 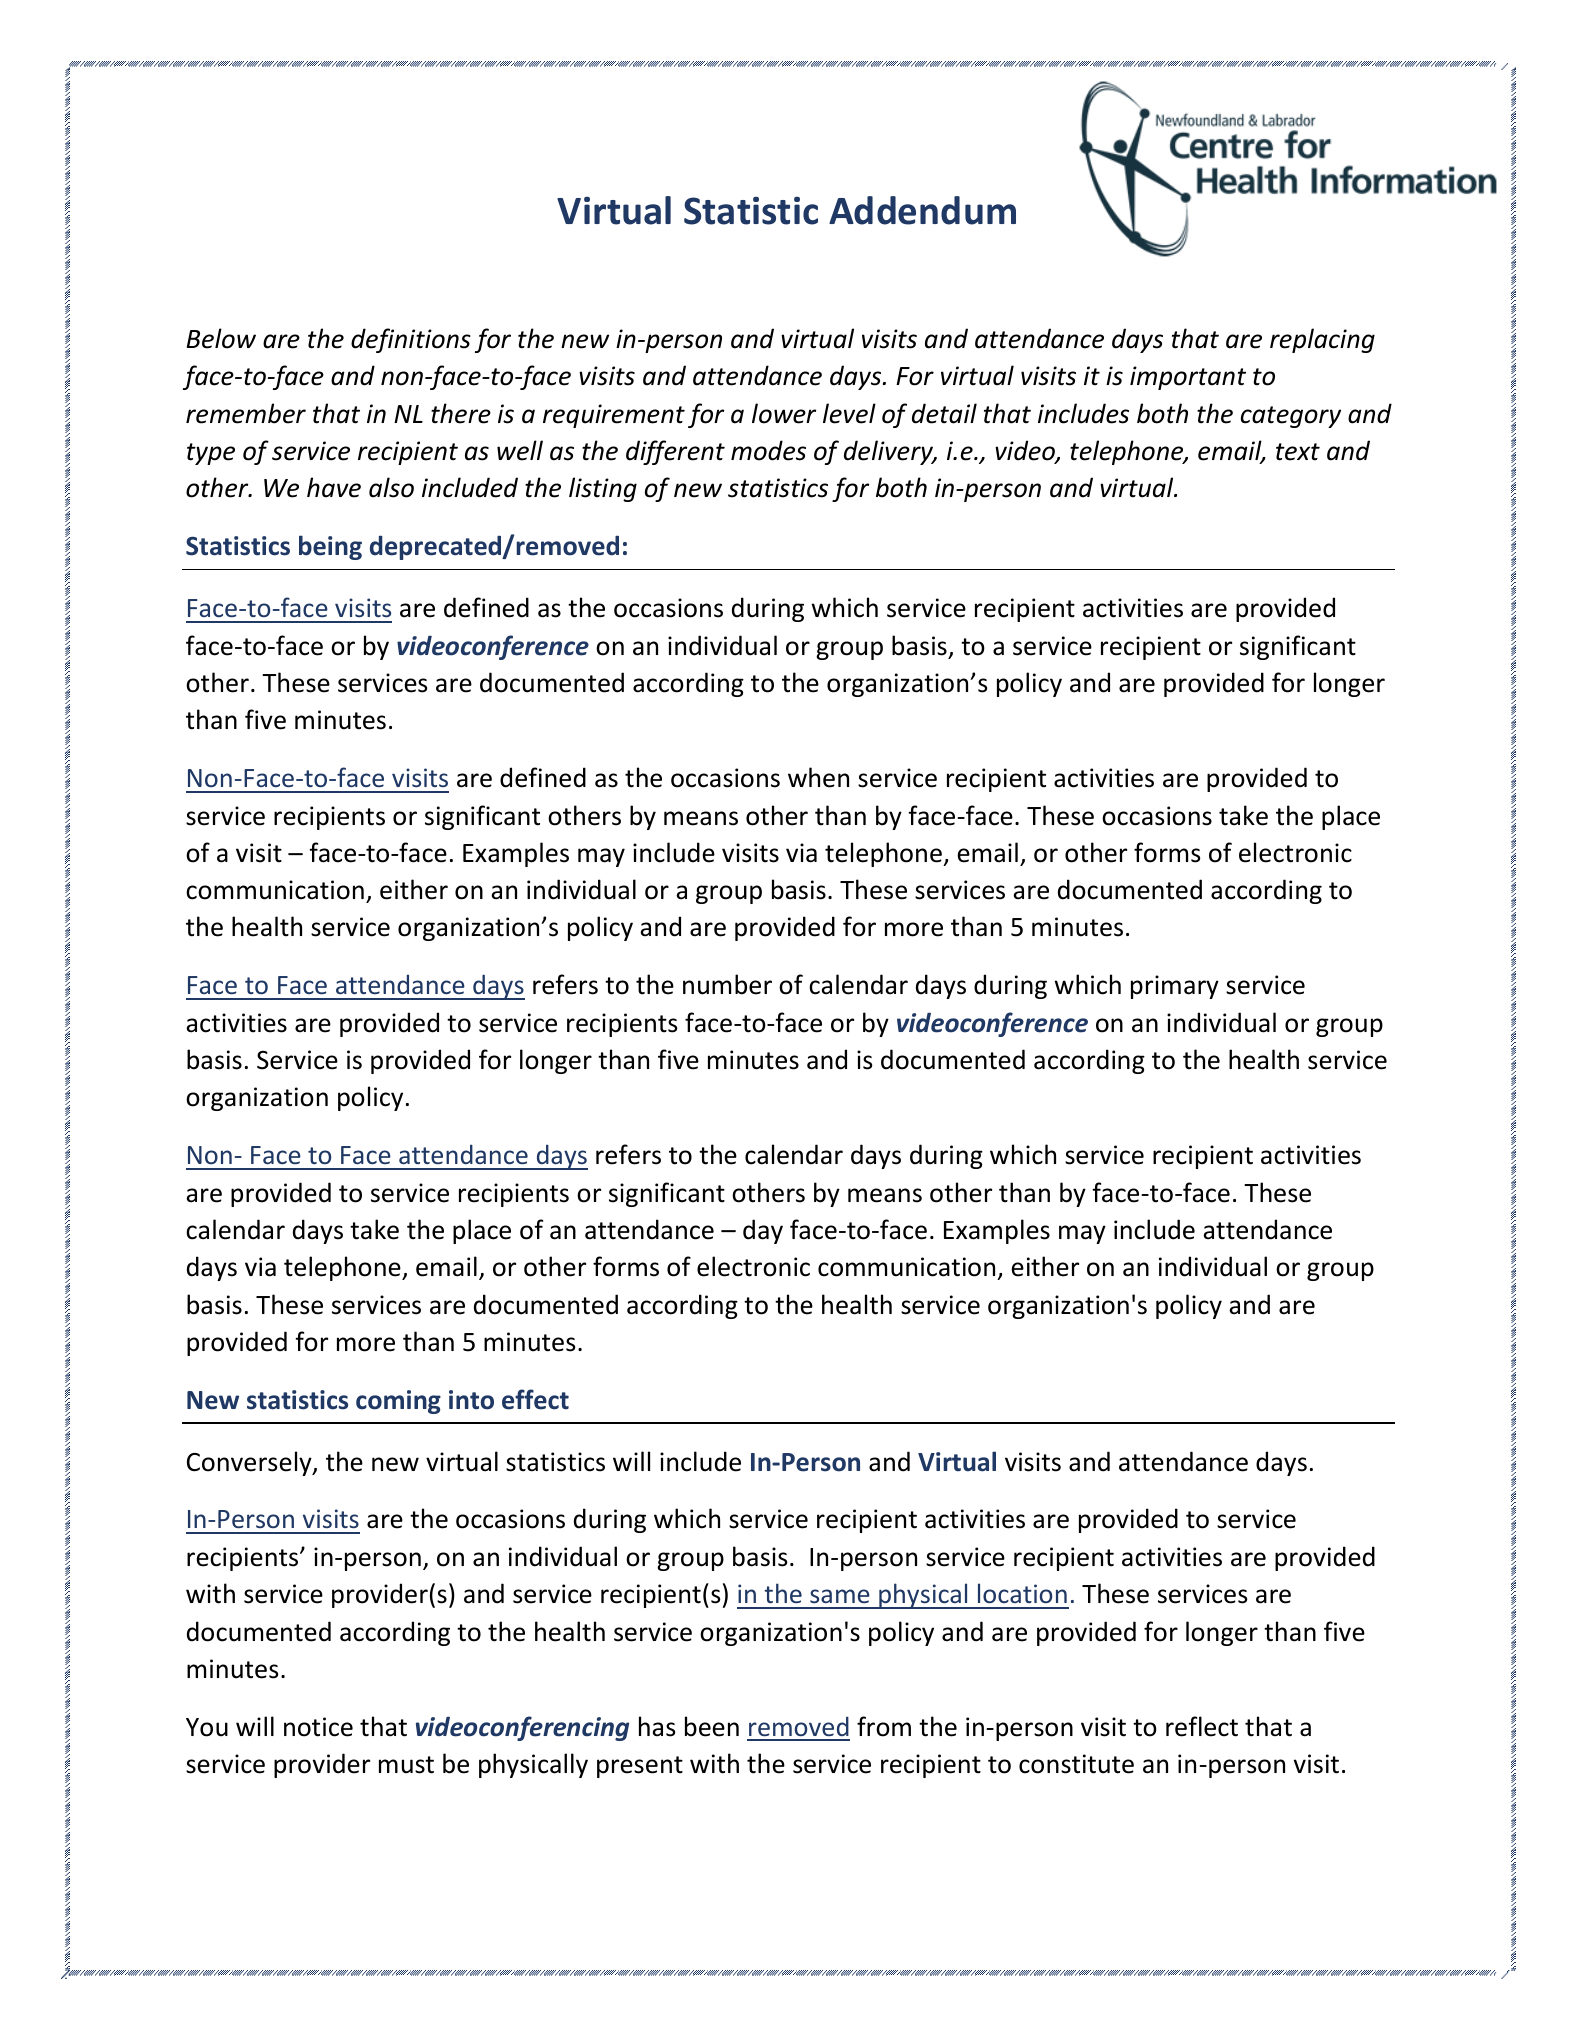 What do you see at coordinates (712, 1726) in the document?
I see `been` at bounding box center [712, 1726].
